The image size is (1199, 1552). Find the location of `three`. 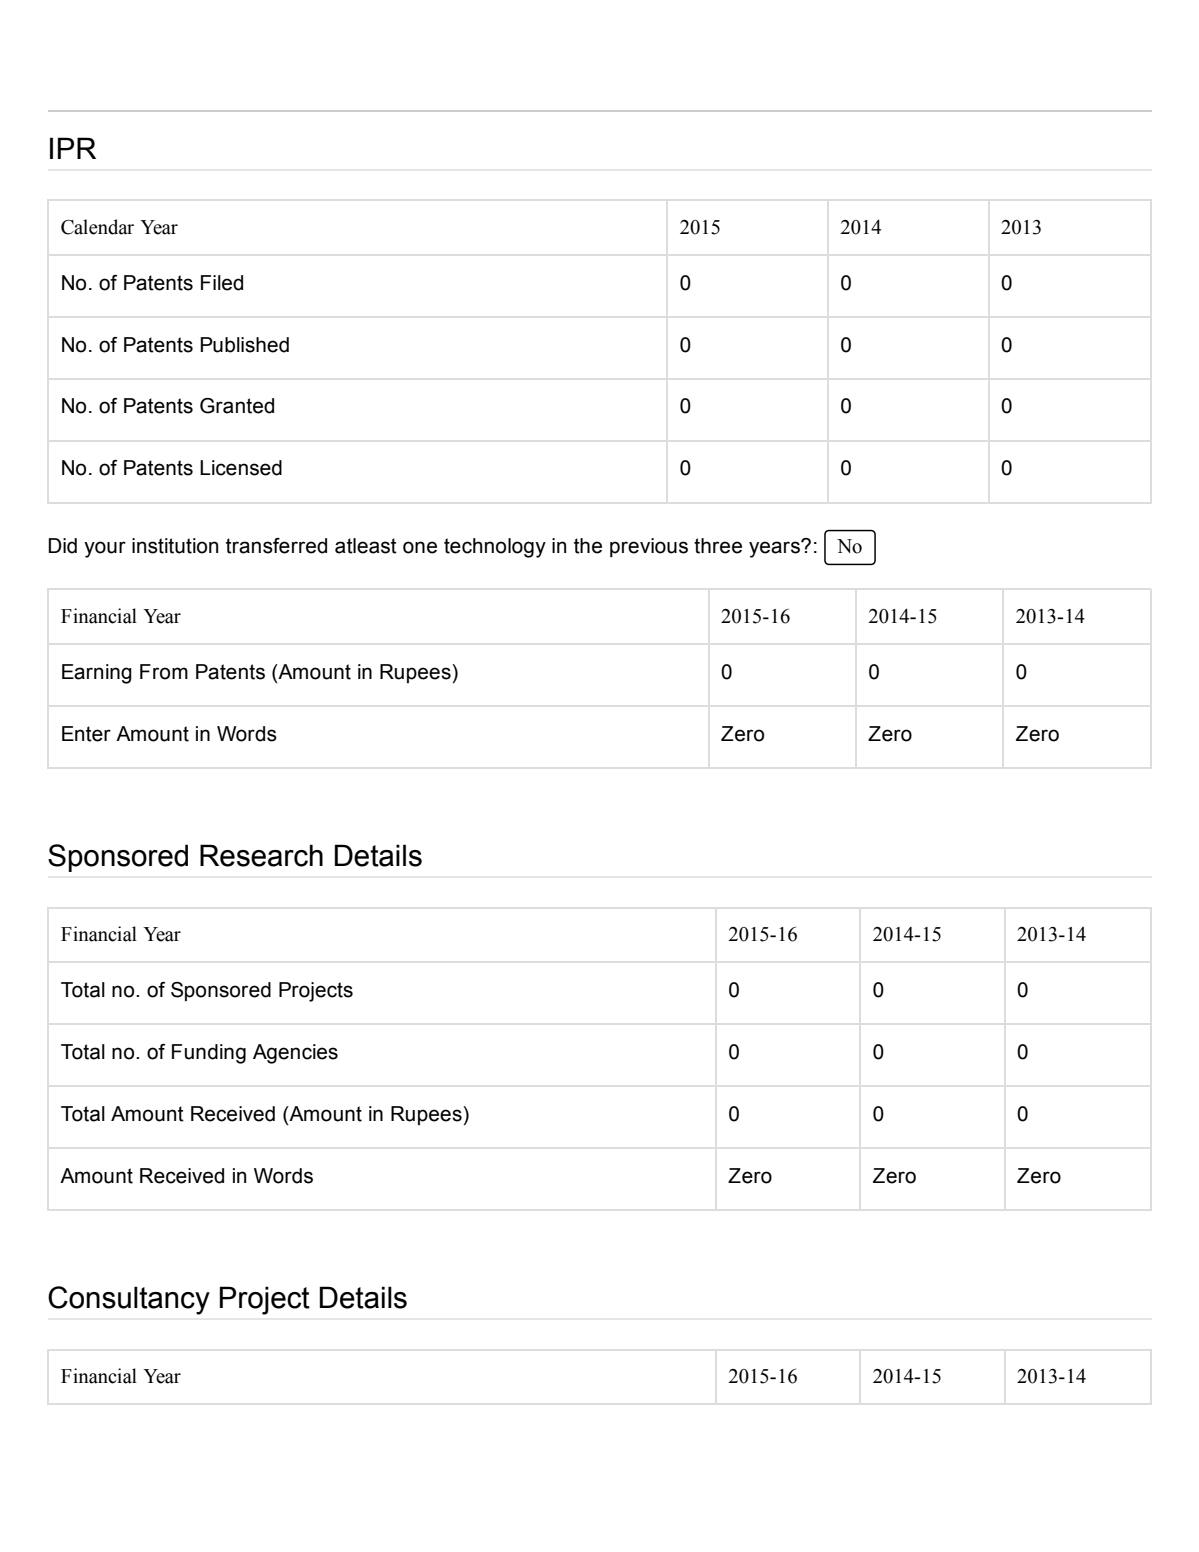

three is located at coordinates (718, 546).
